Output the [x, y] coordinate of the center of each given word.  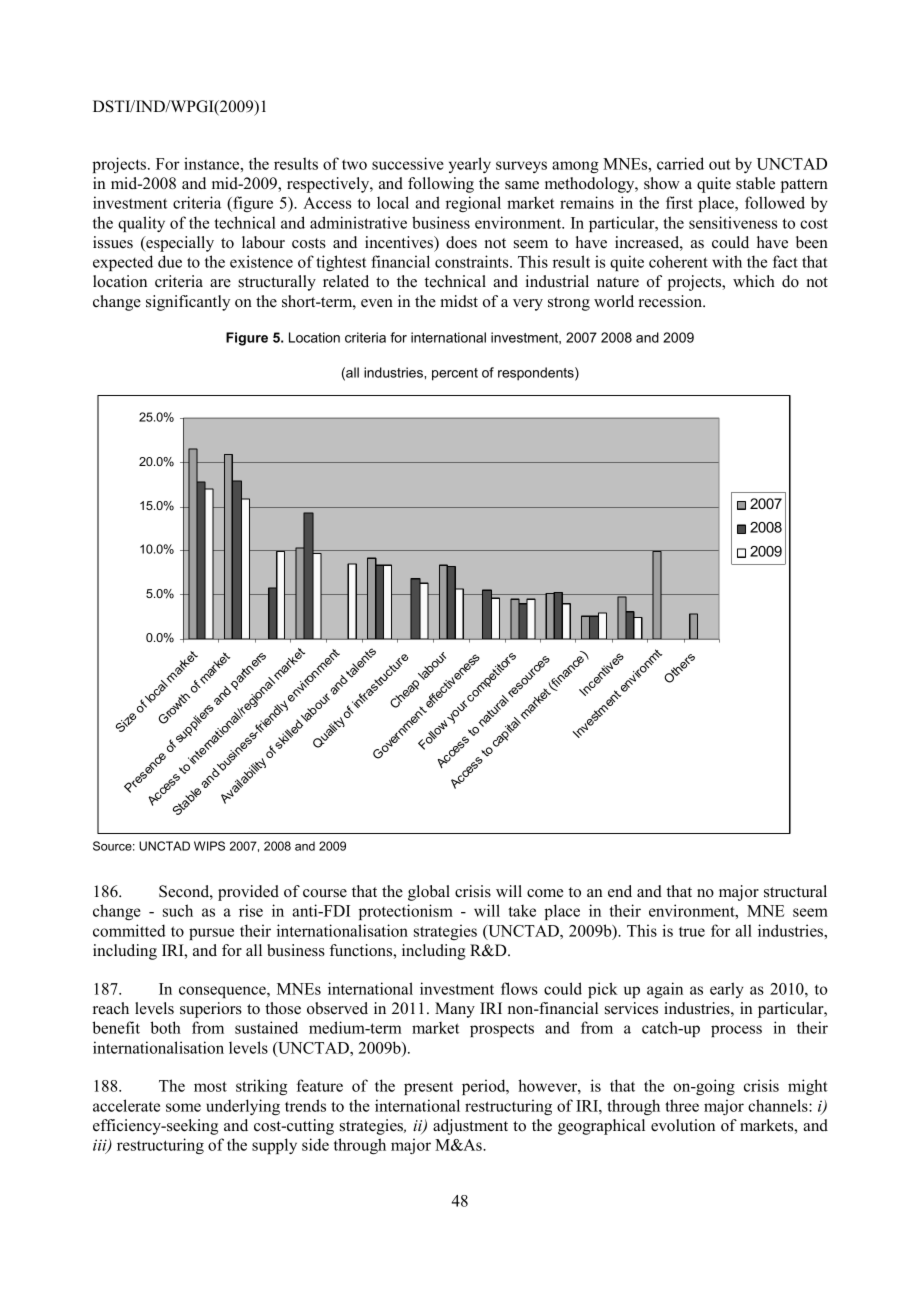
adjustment [470, 1127]
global [429, 893]
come [545, 893]
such [178, 910]
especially [179, 244]
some [183, 1107]
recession [671, 301]
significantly [188, 303]
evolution [683, 1125]
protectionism [406, 912]
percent [455, 374]
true [692, 932]
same [522, 185]
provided [248, 893]
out [720, 164]
